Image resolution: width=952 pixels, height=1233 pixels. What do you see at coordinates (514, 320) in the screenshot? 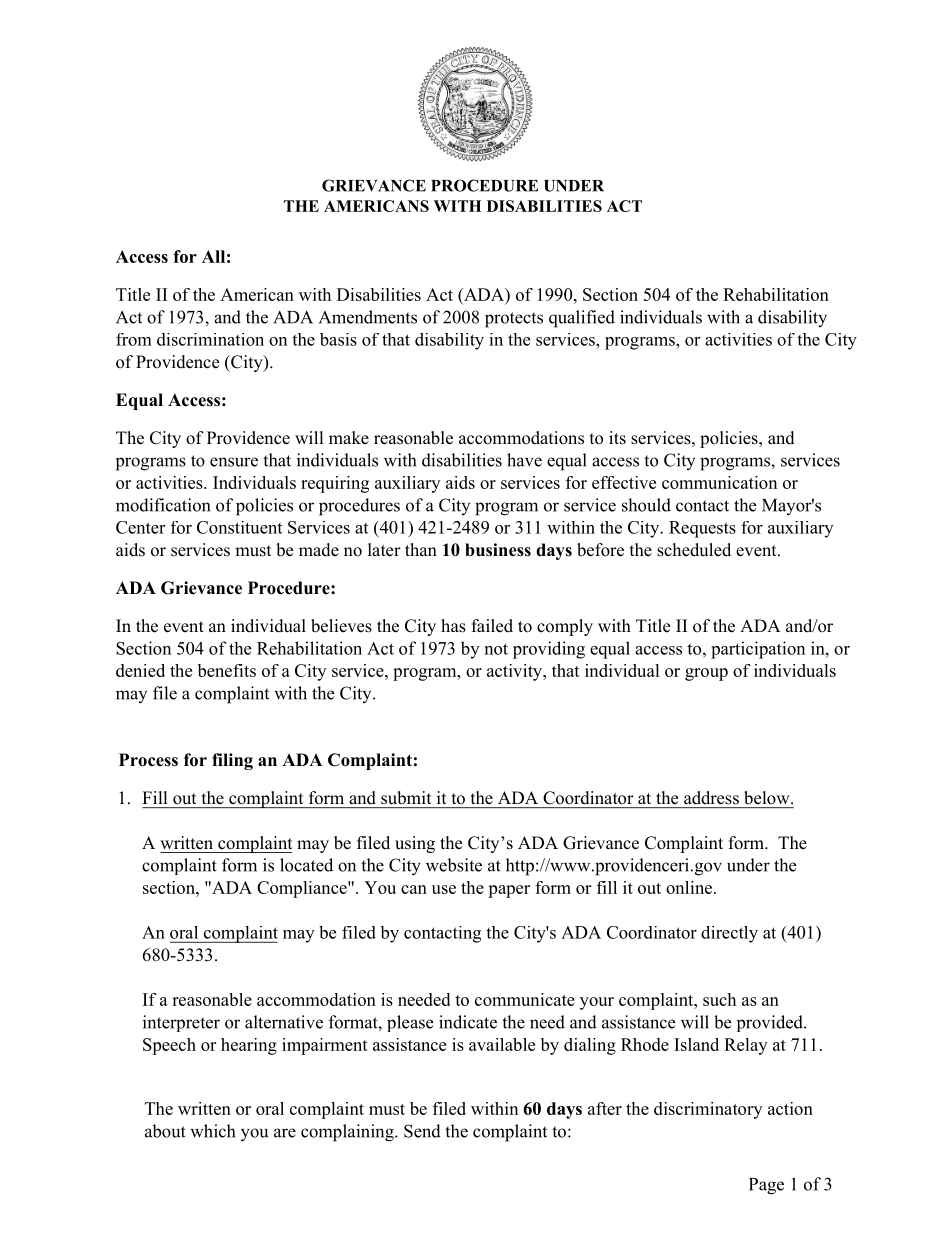
I see `protects` at bounding box center [514, 320].
